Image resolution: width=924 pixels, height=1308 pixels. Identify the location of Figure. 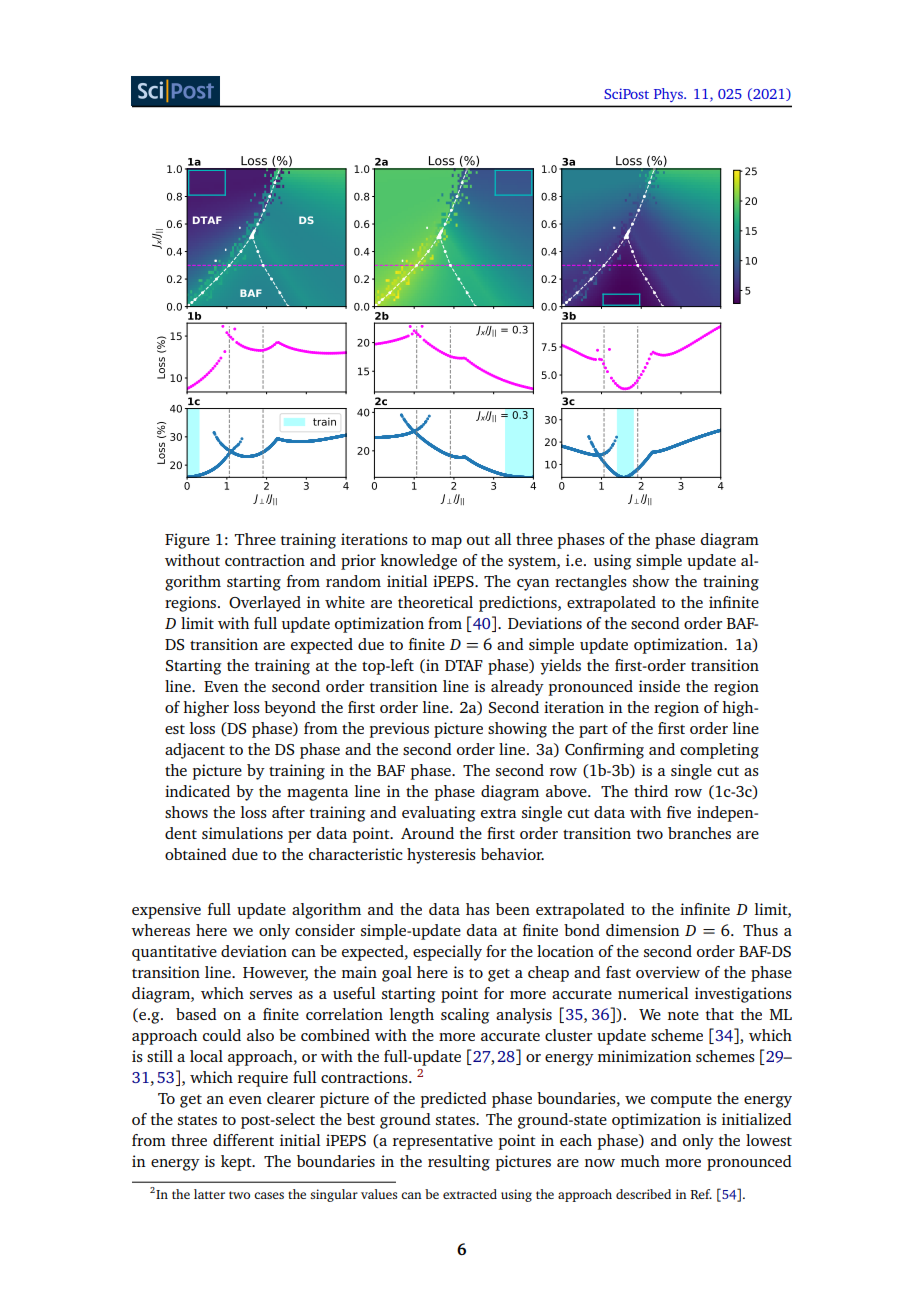
(187, 541).
